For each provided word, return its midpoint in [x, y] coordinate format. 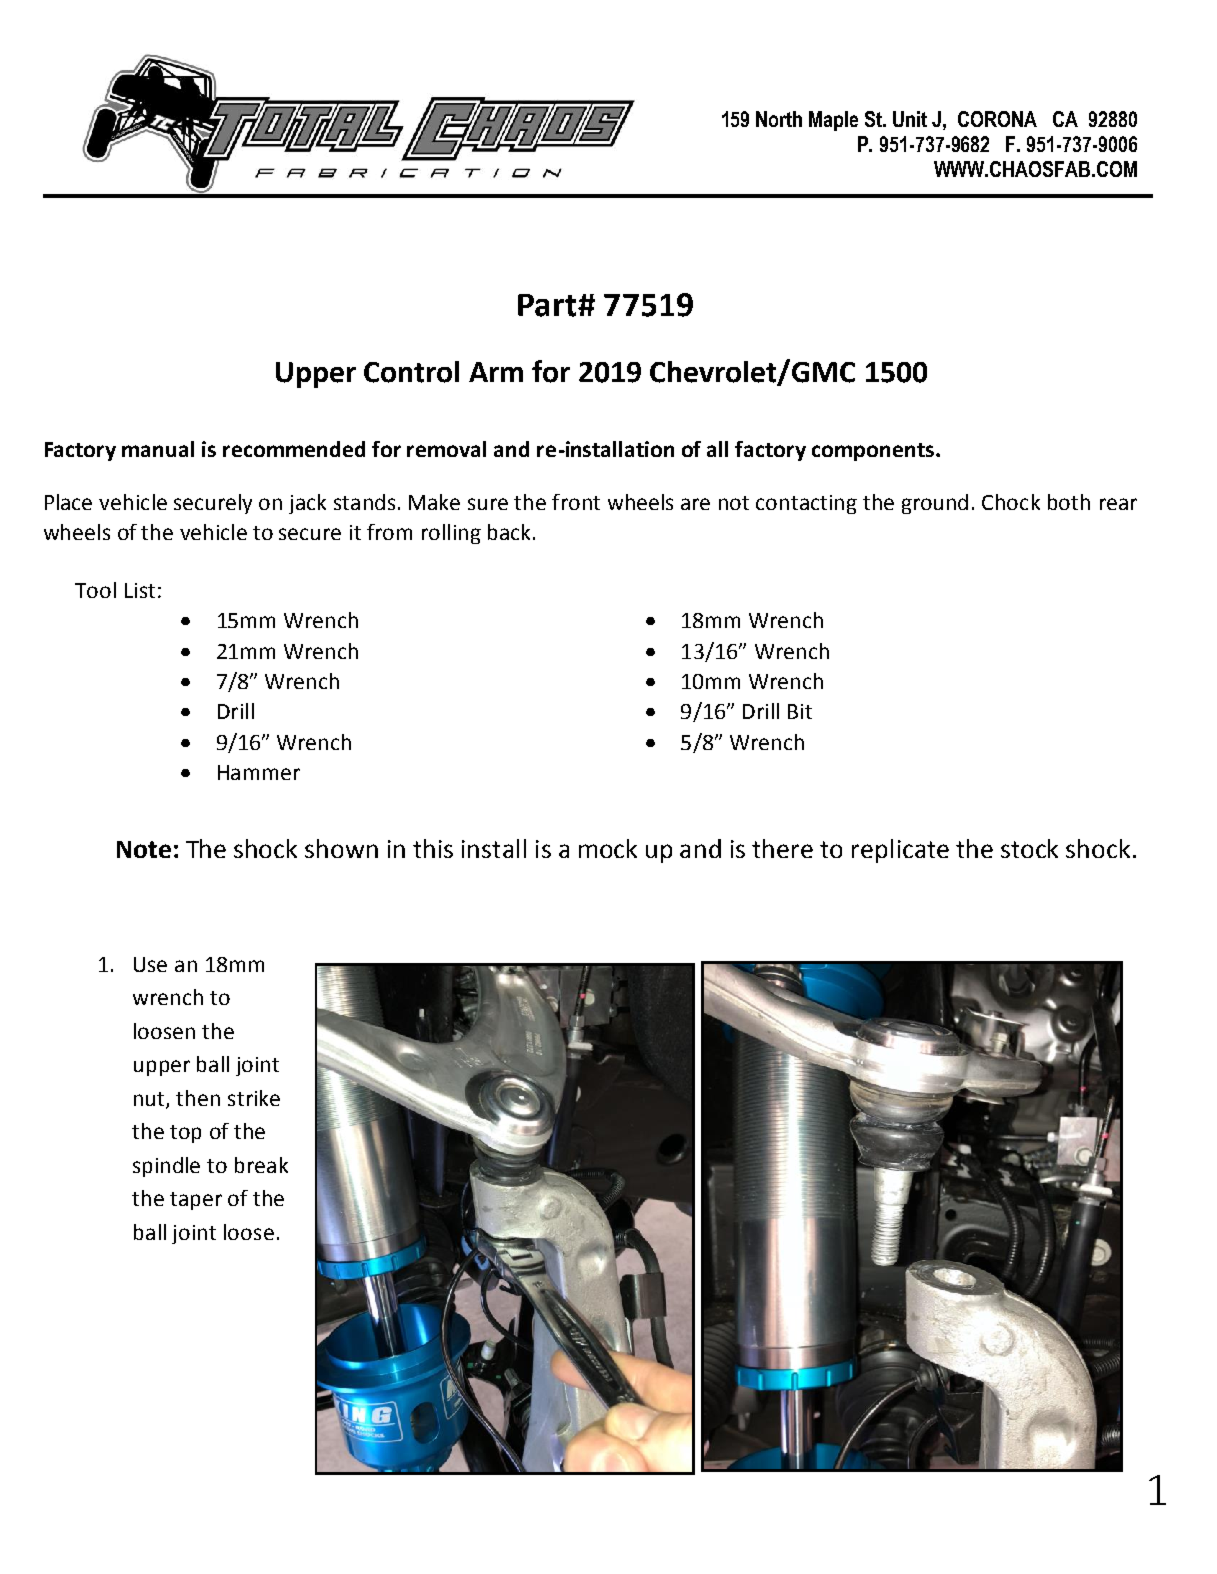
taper [196, 1201]
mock [608, 848]
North [779, 119]
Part [548, 305]
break [261, 1165]
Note [144, 849]
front [576, 502]
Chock [1011, 502]
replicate [900, 851]
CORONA [997, 119]
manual [158, 449]
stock [1029, 848]
